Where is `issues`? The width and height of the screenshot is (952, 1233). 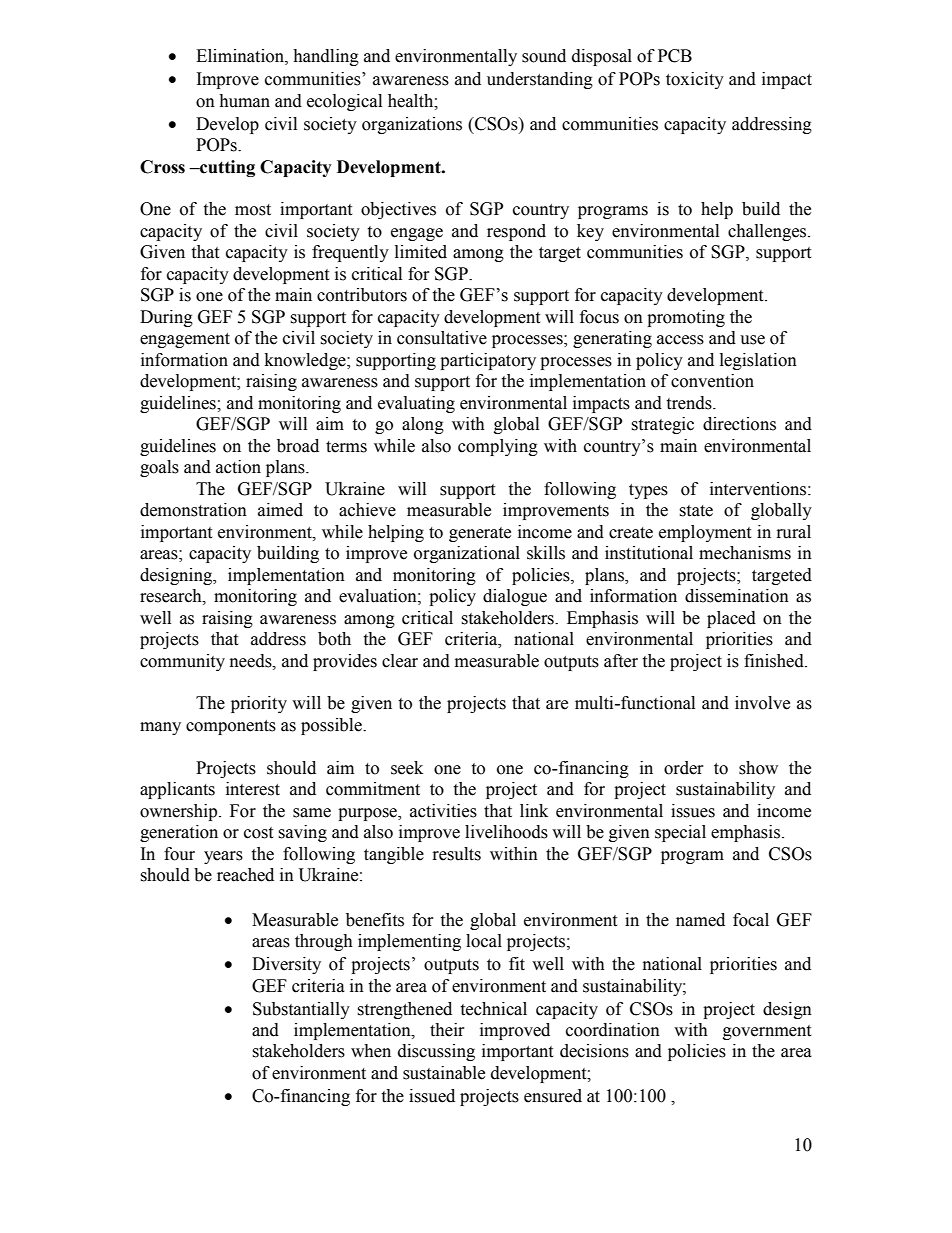 issues is located at coordinates (693, 811).
